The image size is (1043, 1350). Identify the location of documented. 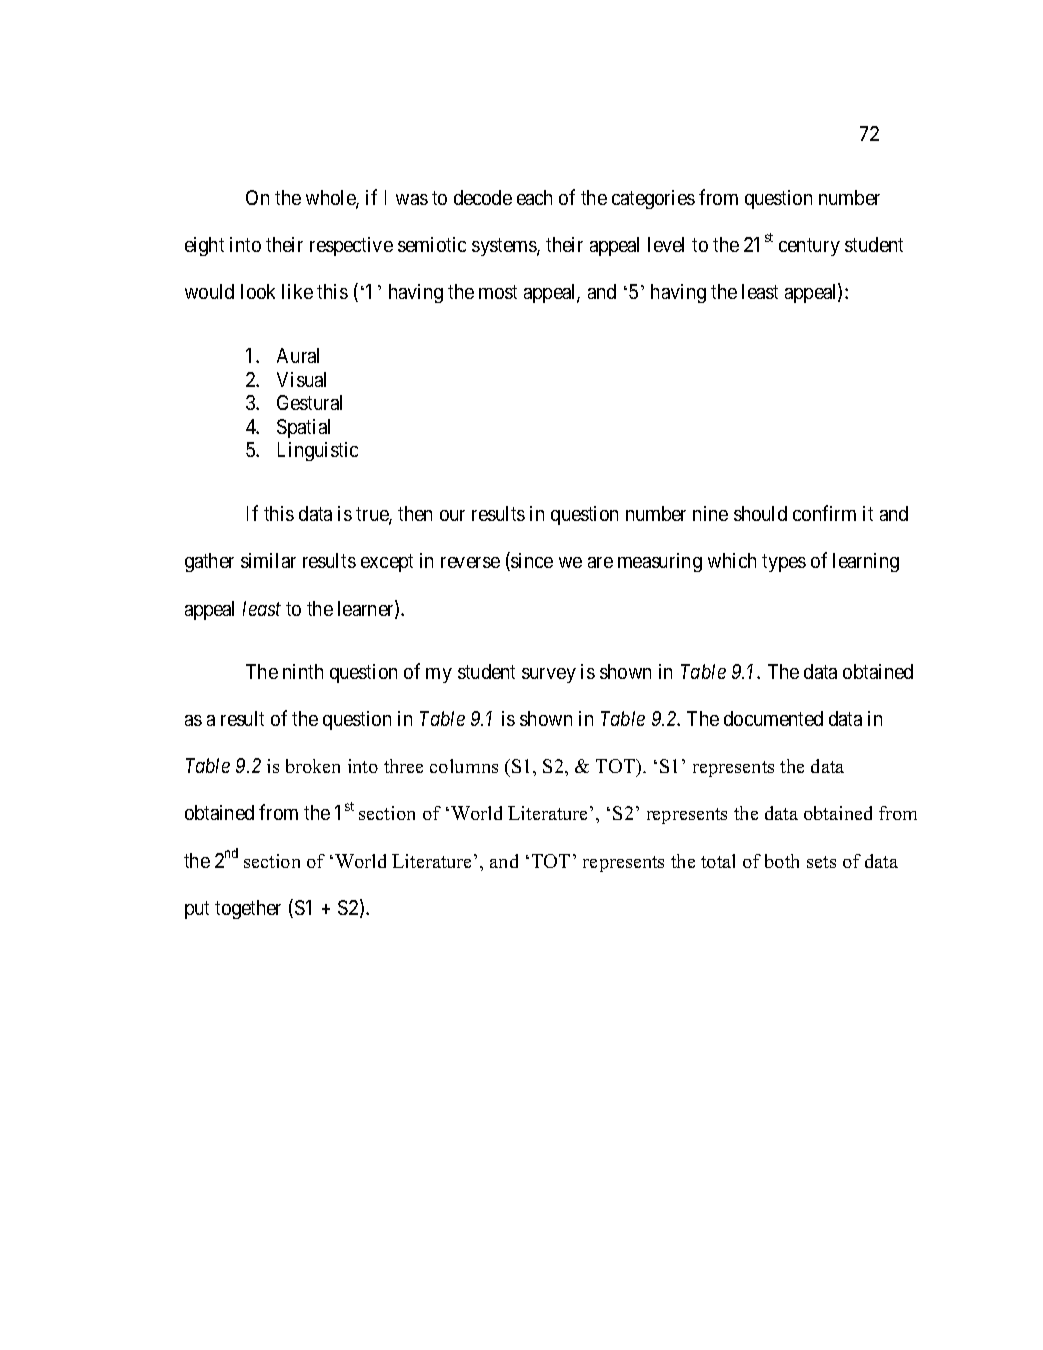
(773, 718).
